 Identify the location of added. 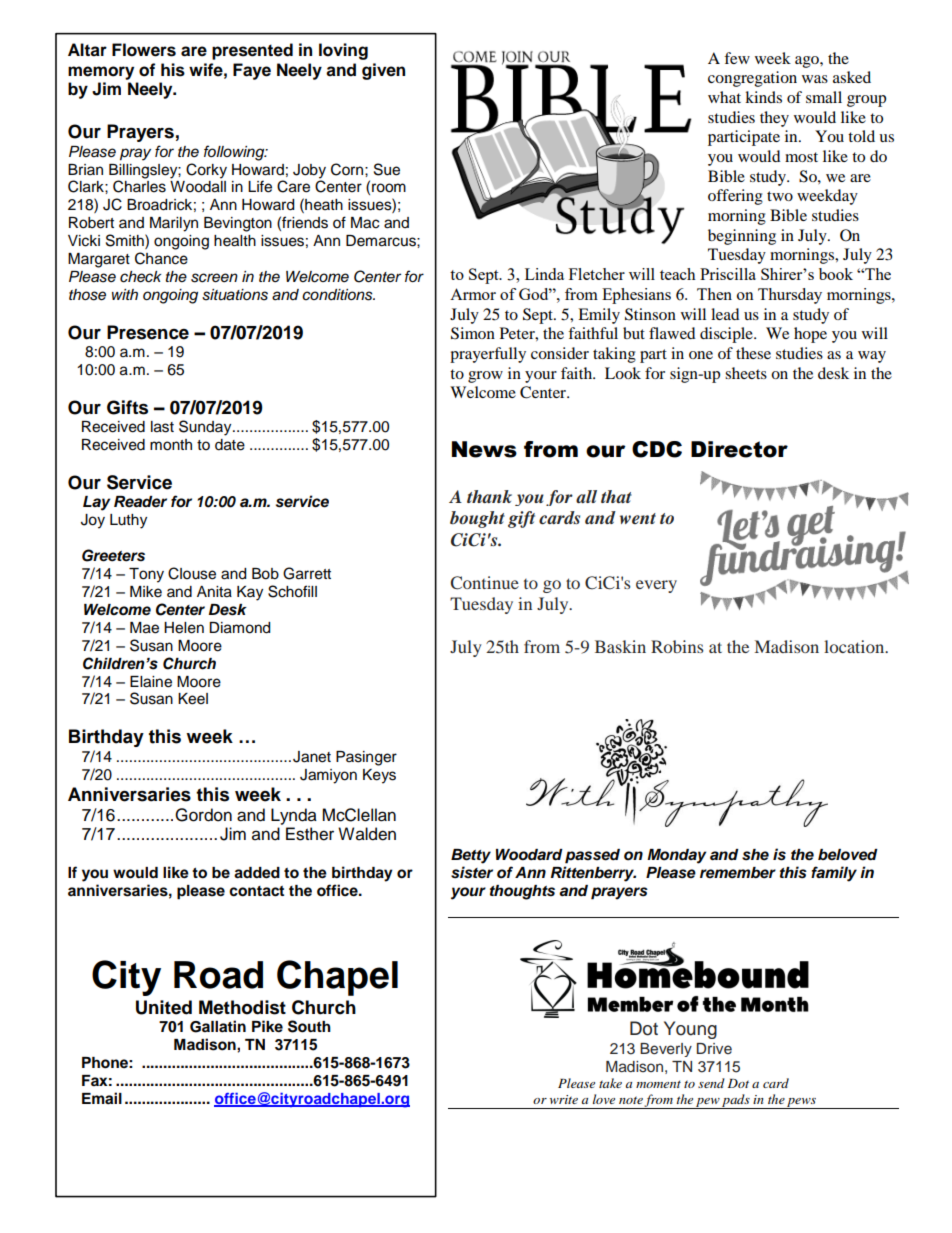
(257, 873).
